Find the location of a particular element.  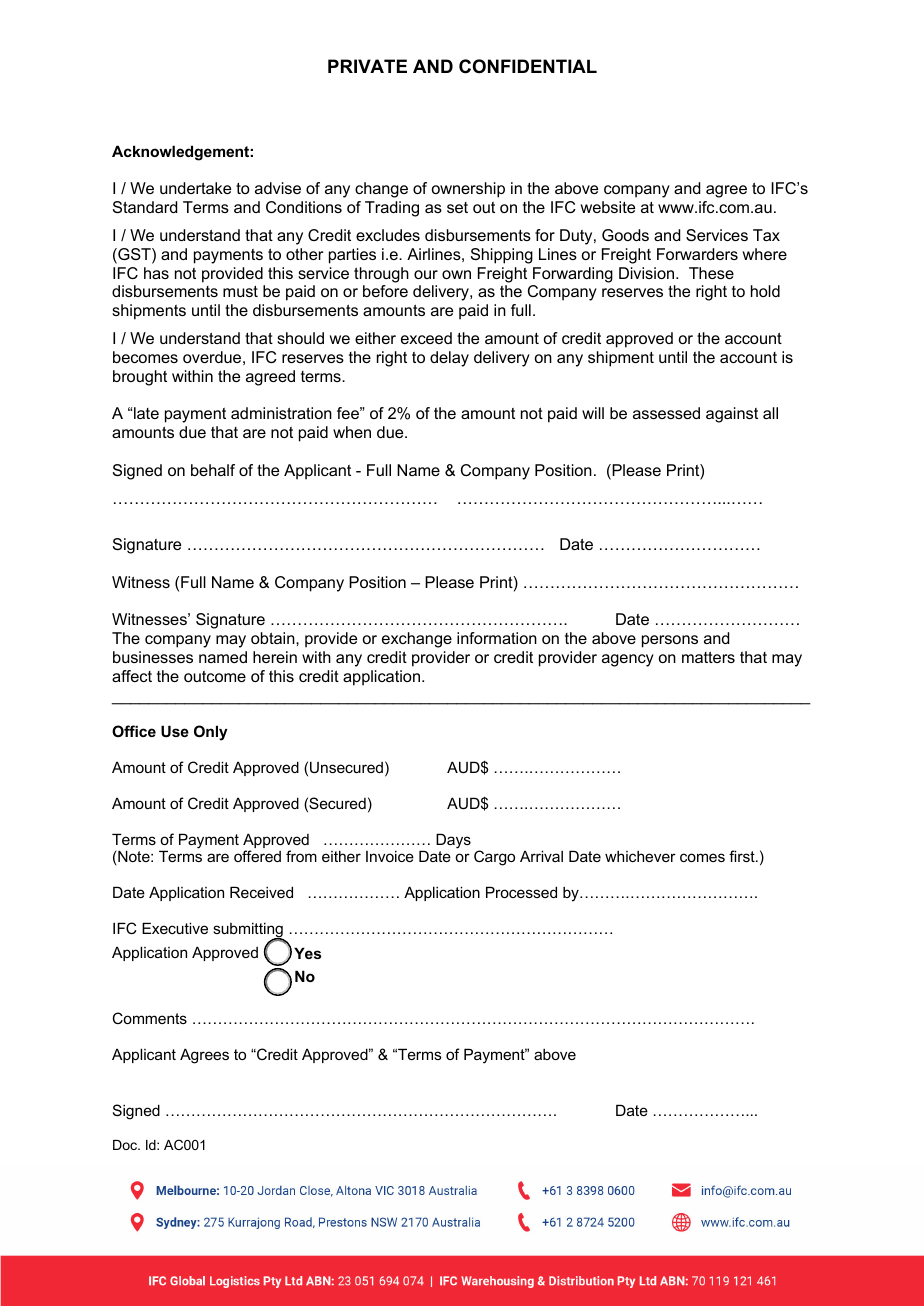

offered is located at coordinates (257, 856).
